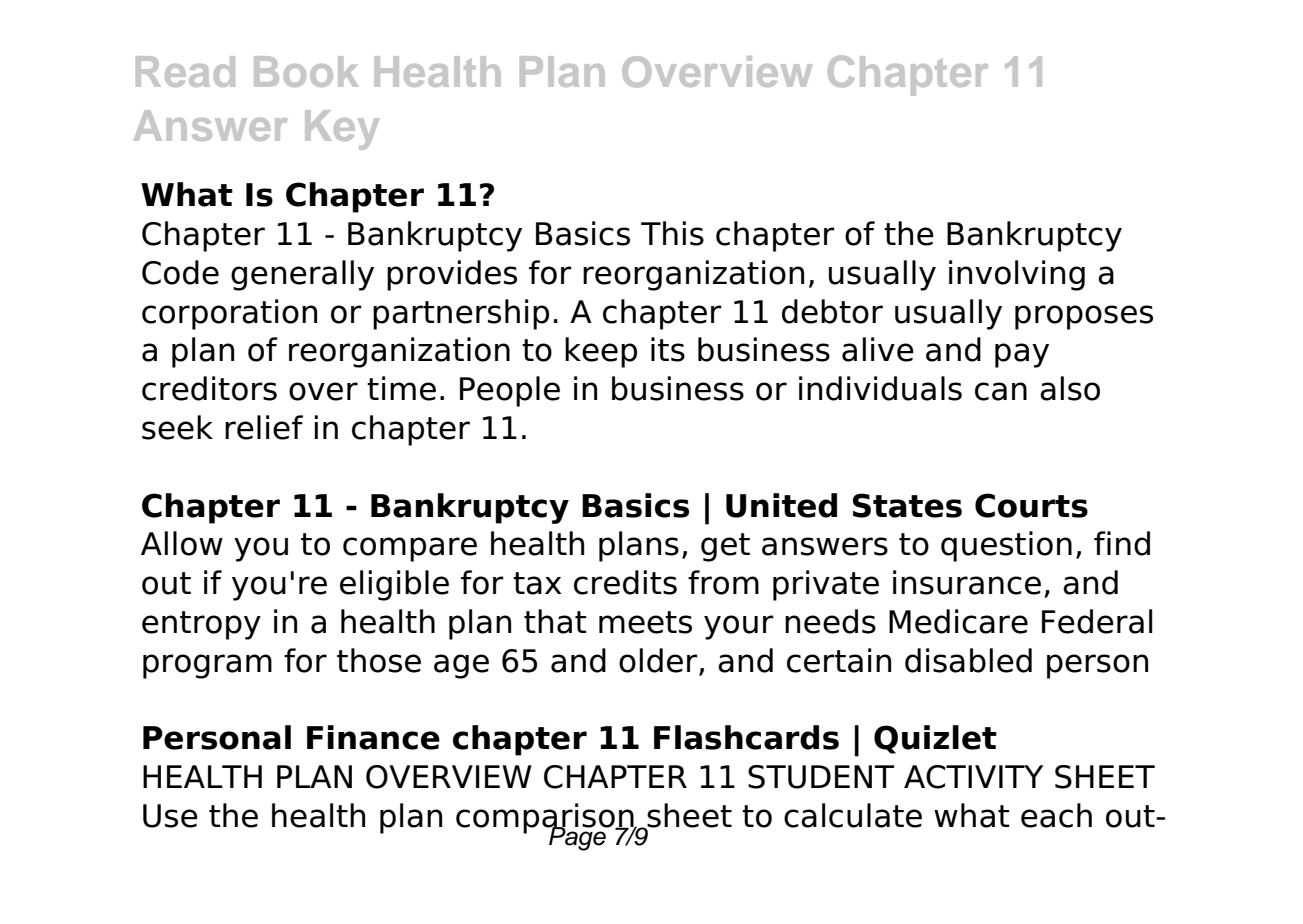  What do you see at coordinates (306, 71) in the document?
I see `Book` at bounding box center [306, 71].
